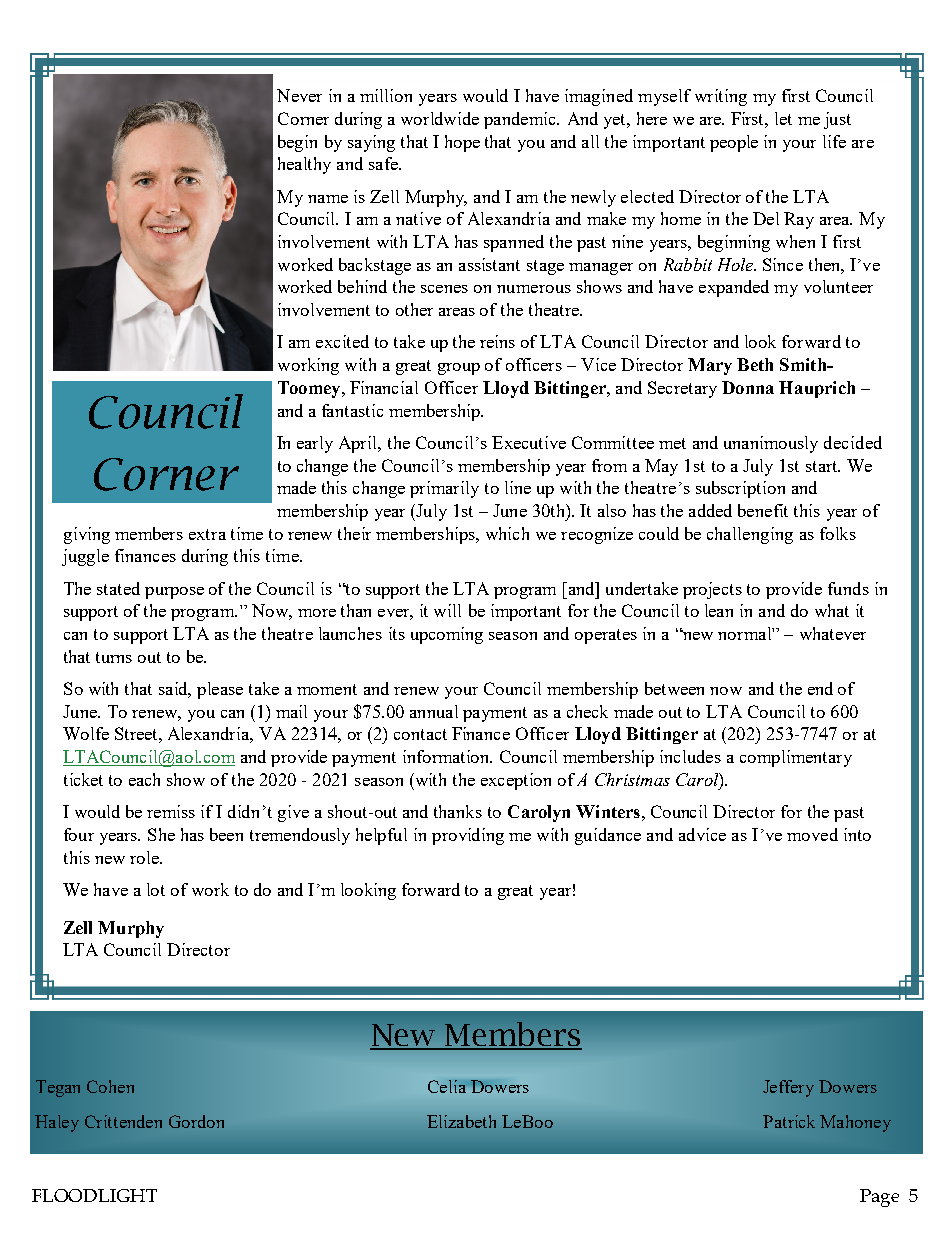  I want to click on Patrick, so click(789, 1121).
